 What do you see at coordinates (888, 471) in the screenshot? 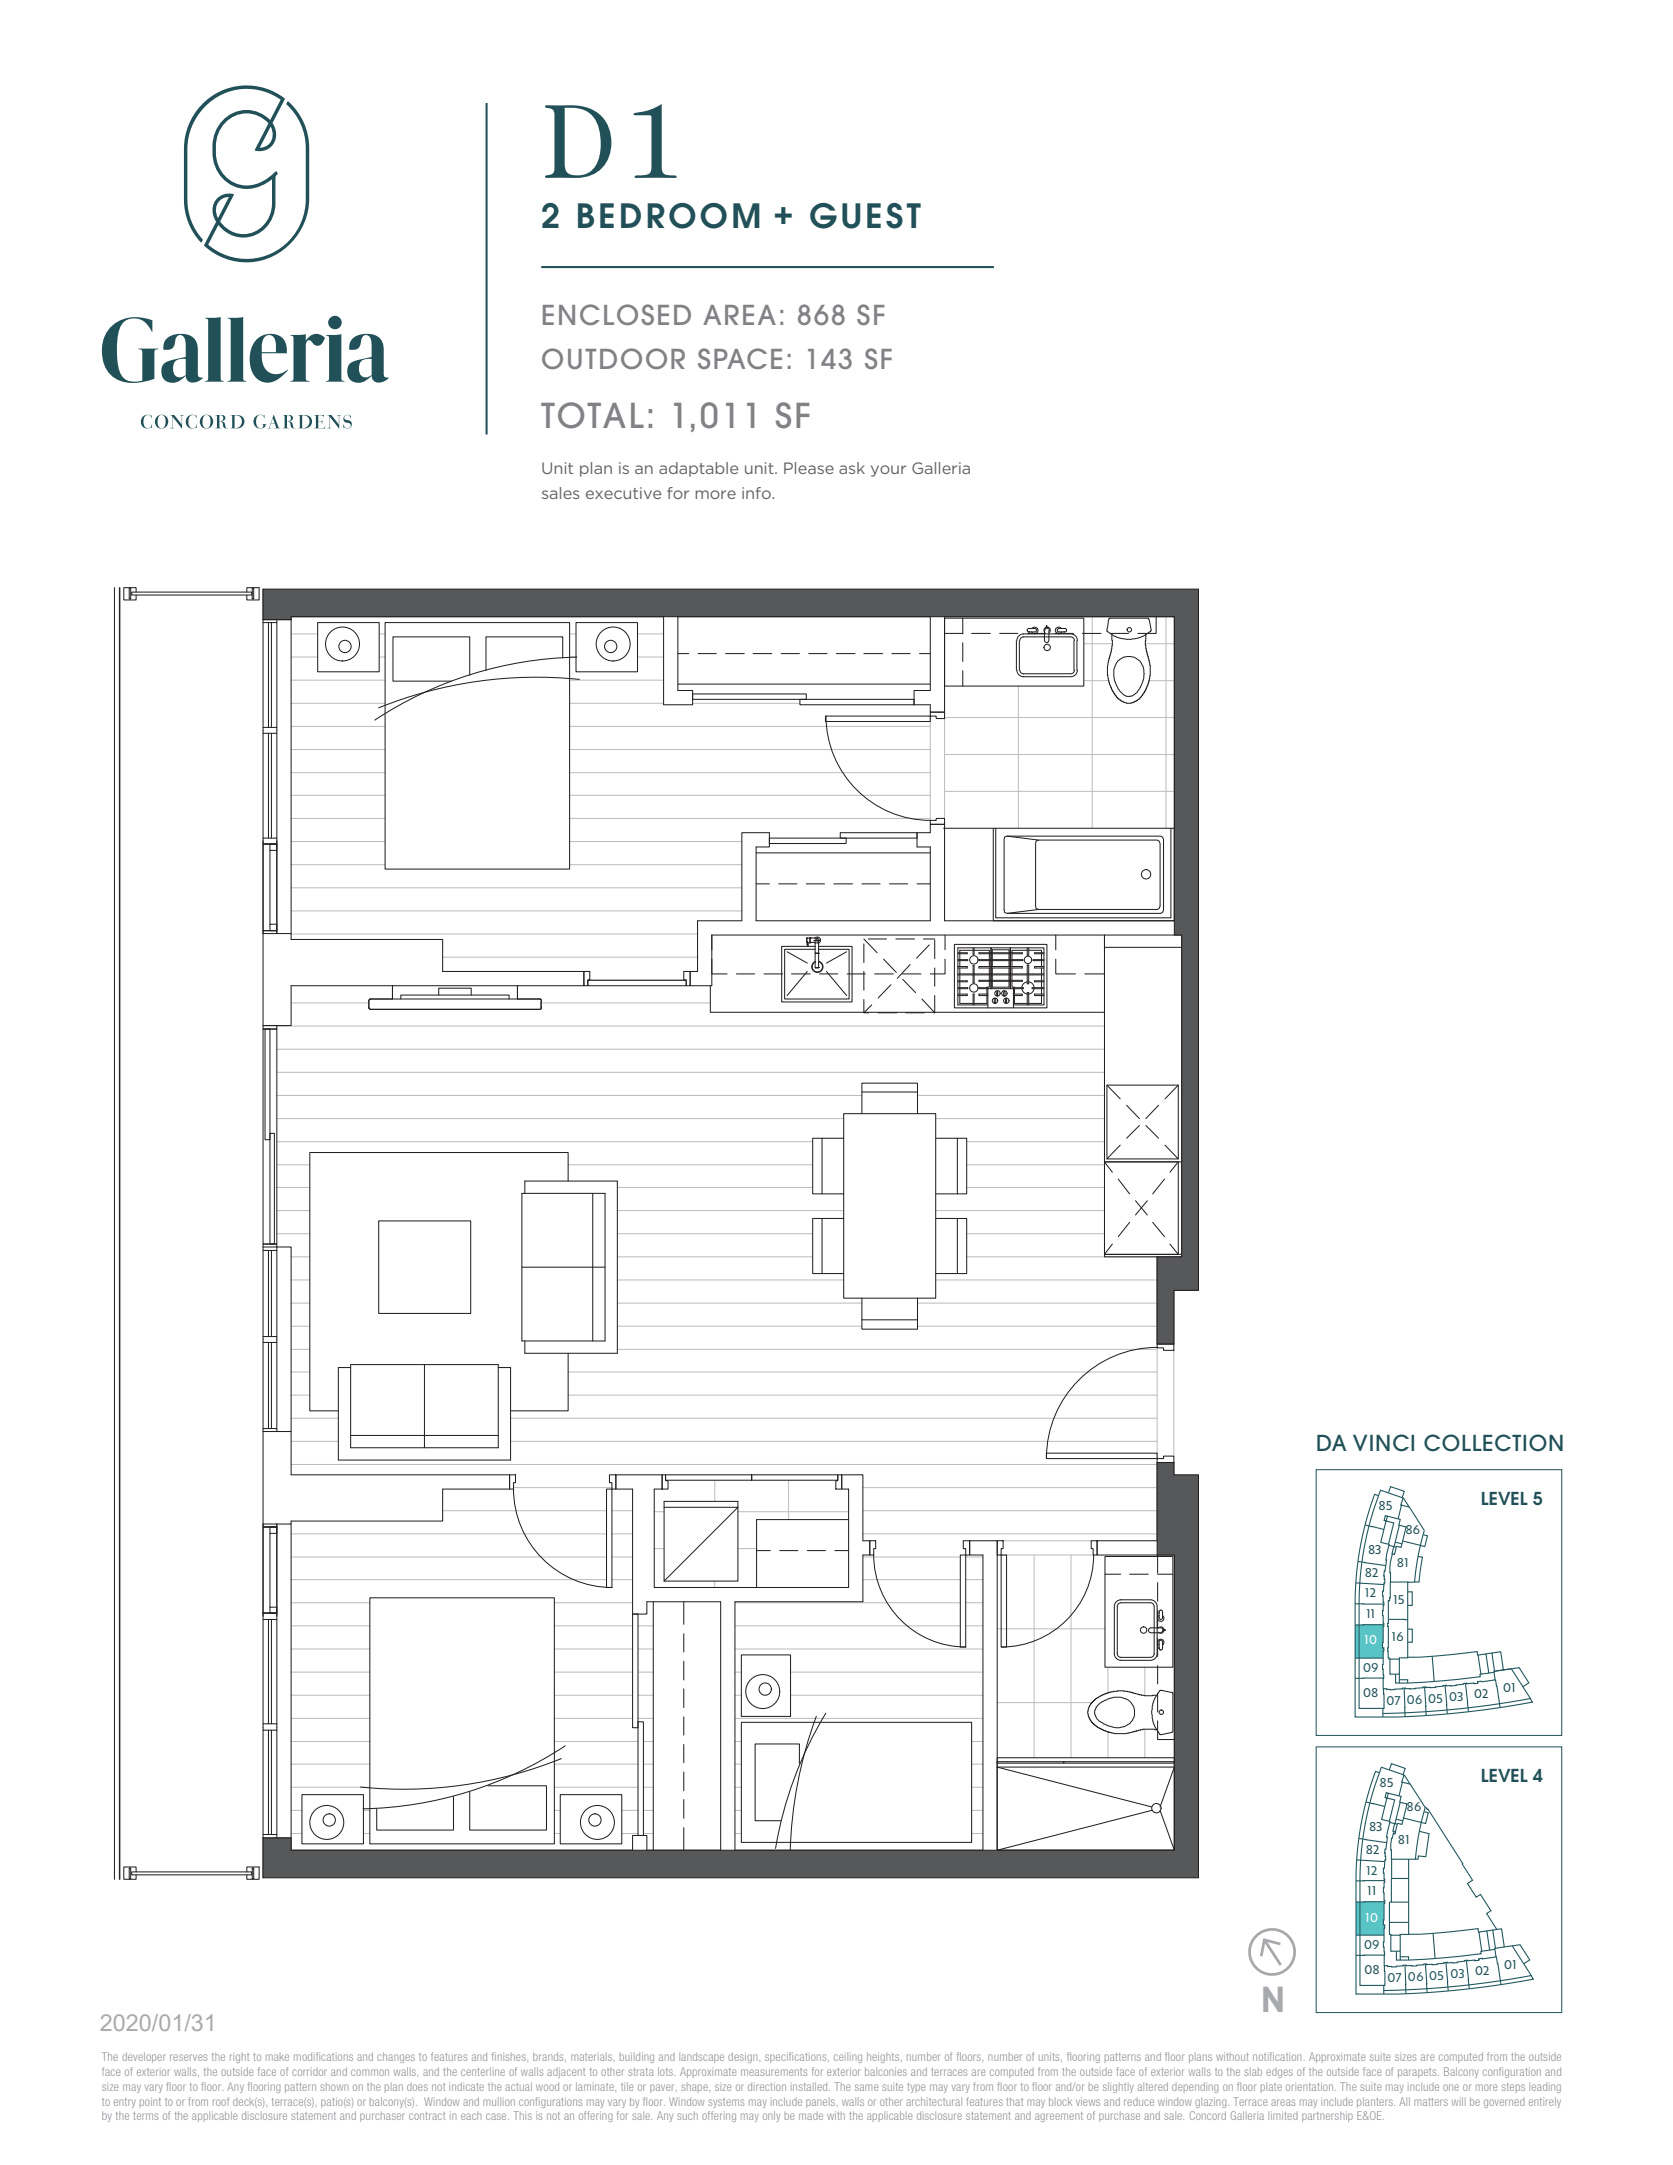
I see `your` at bounding box center [888, 471].
